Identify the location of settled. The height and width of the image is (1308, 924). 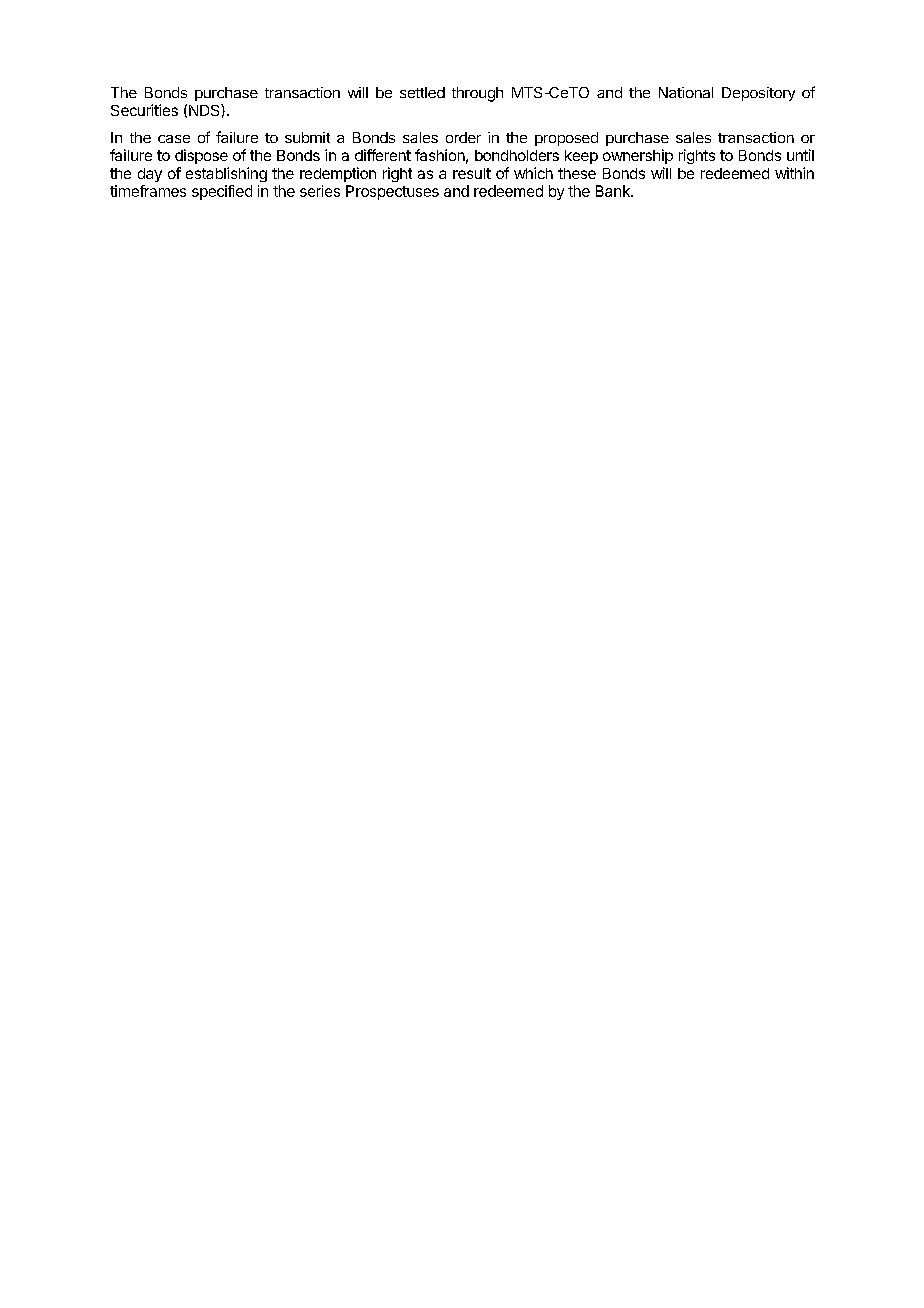
(422, 92).
